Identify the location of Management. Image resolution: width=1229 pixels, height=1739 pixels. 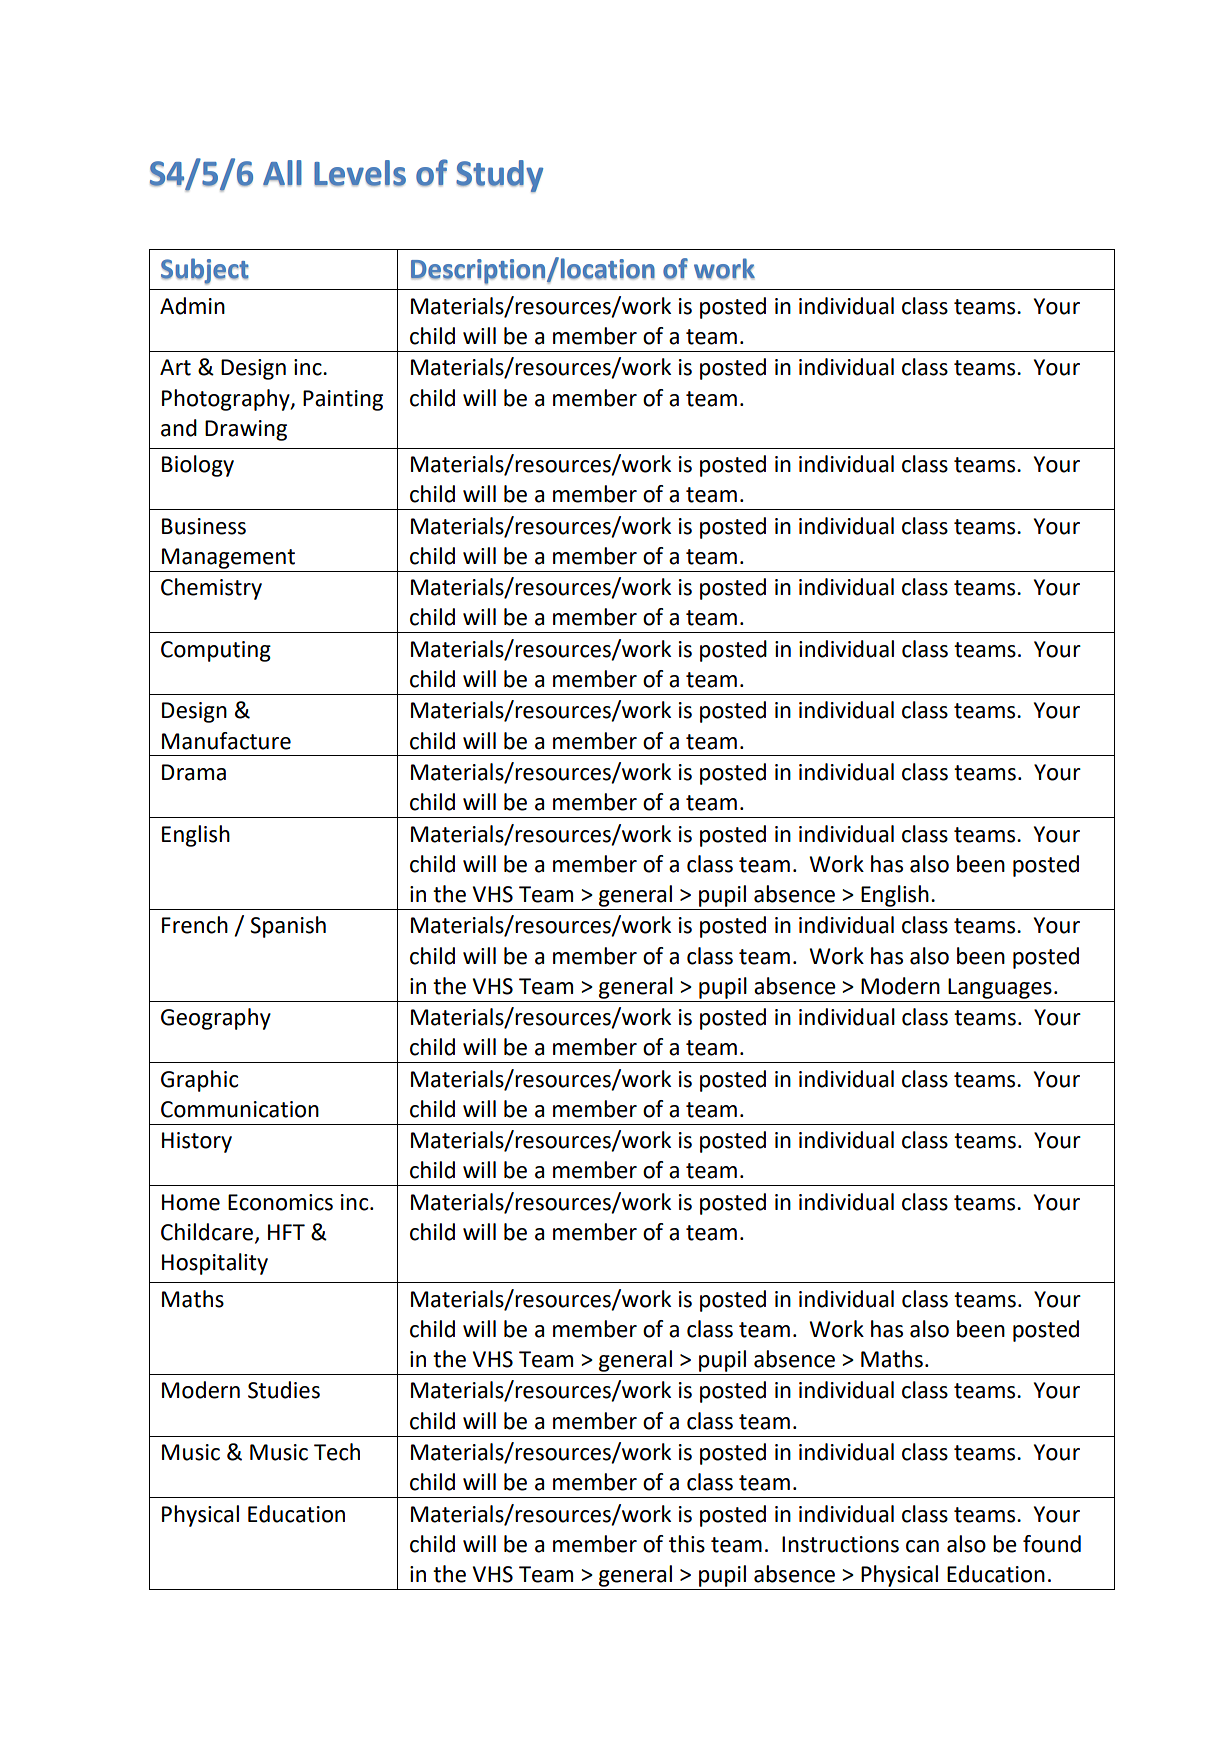
(228, 558).
